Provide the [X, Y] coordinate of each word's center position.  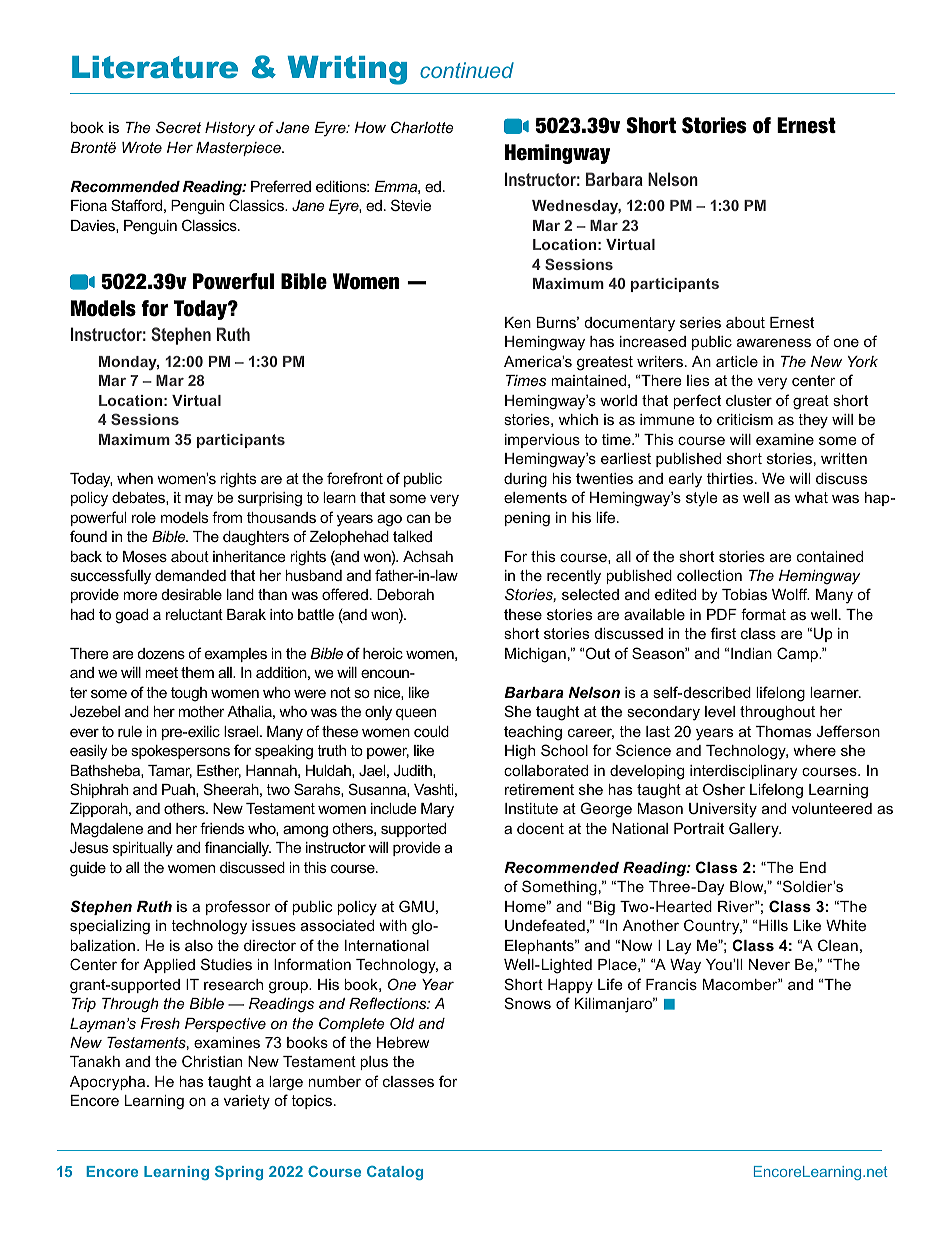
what [811, 497]
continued [467, 70]
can [418, 518]
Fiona [89, 205]
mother [201, 711]
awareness [774, 342]
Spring [239, 1173]
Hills [773, 925]
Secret [178, 127]
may [199, 500]
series [700, 322]
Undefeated [545, 925]
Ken [518, 322]
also [199, 945]
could [431, 731]
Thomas [783, 731]
